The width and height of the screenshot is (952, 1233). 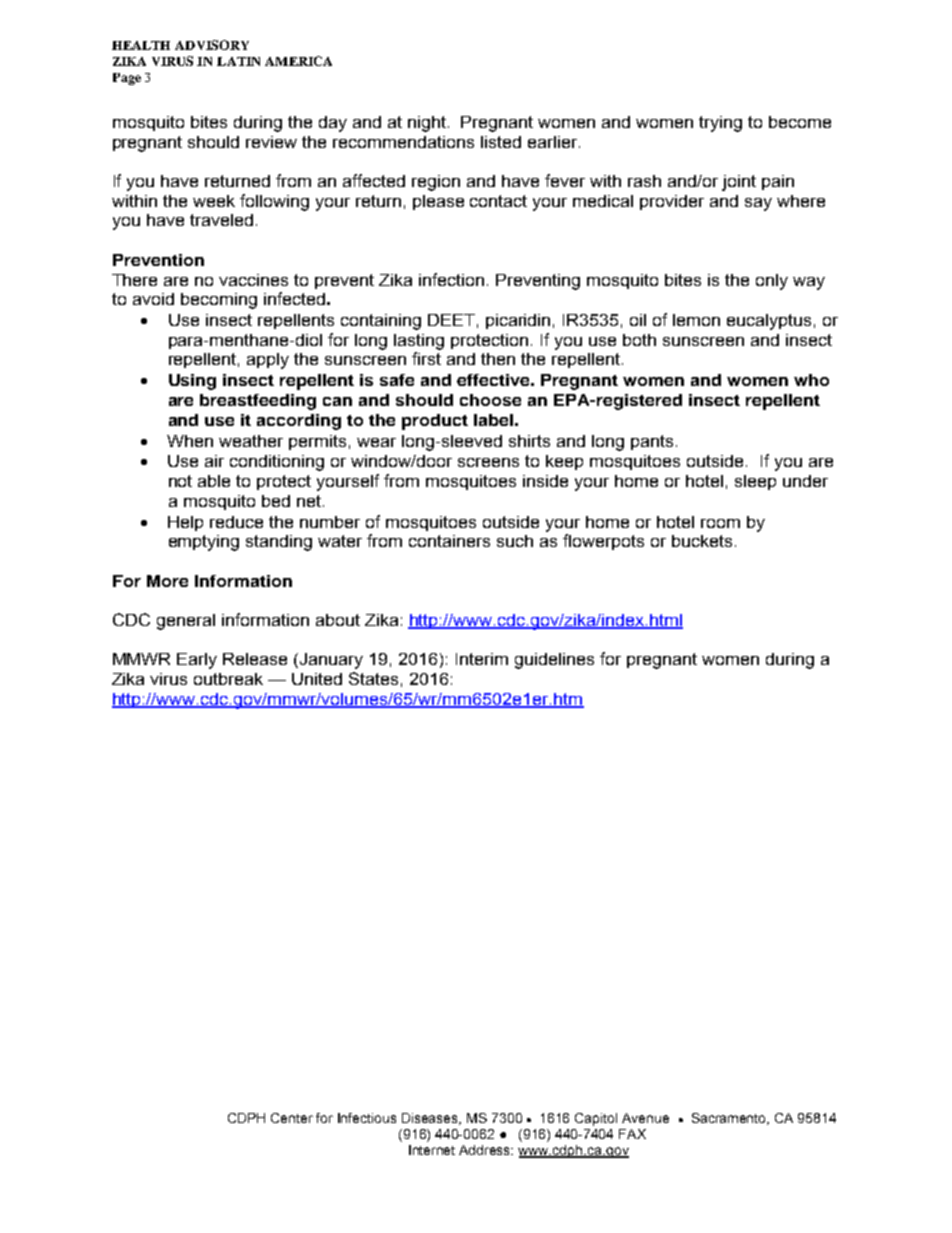 What do you see at coordinates (292, 1118) in the screenshot?
I see `Center` at bounding box center [292, 1118].
